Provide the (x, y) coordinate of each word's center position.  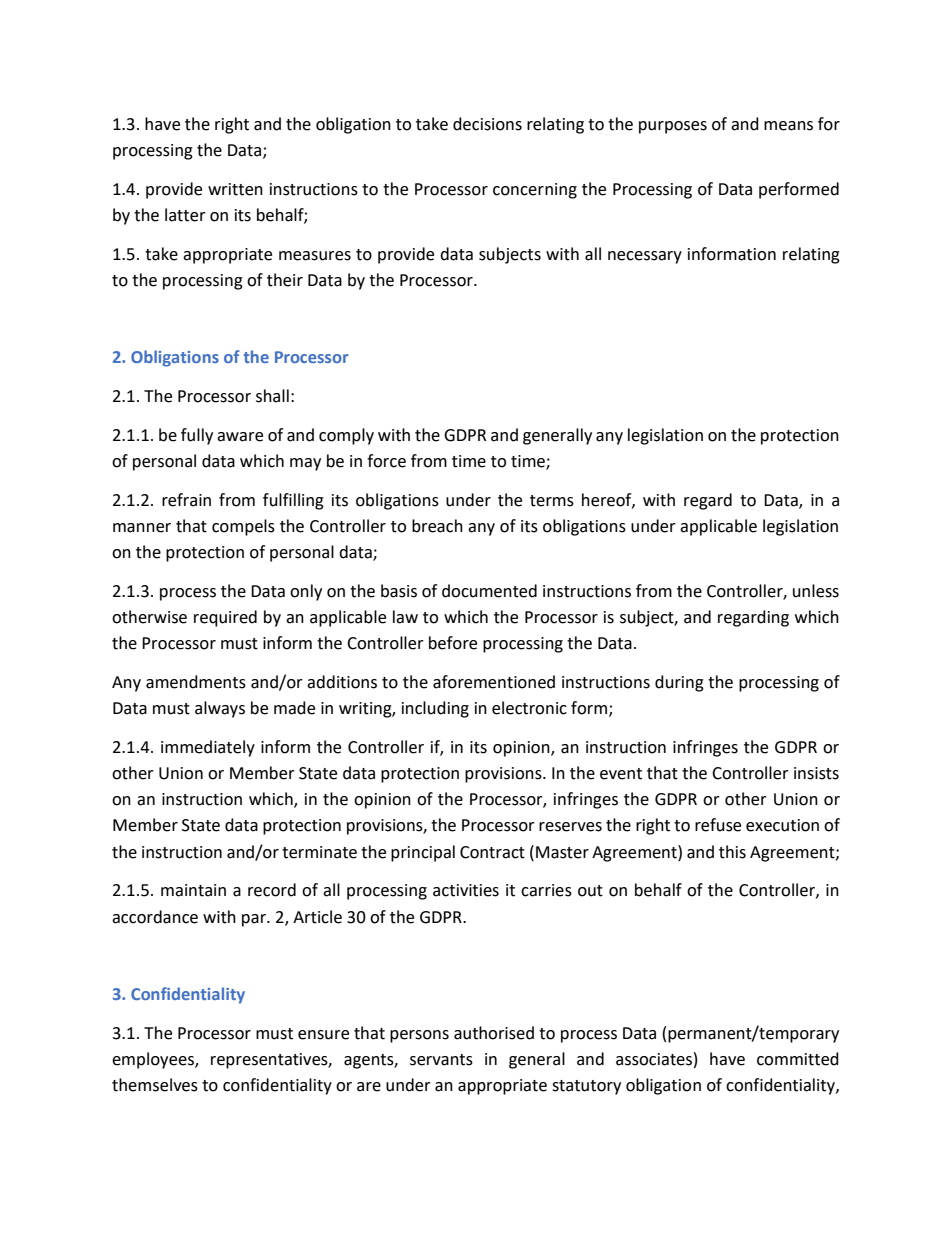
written (235, 189)
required (225, 618)
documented (489, 591)
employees (154, 1060)
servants (441, 1060)
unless (816, 591)
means (788, 126)
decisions (487, 124)
